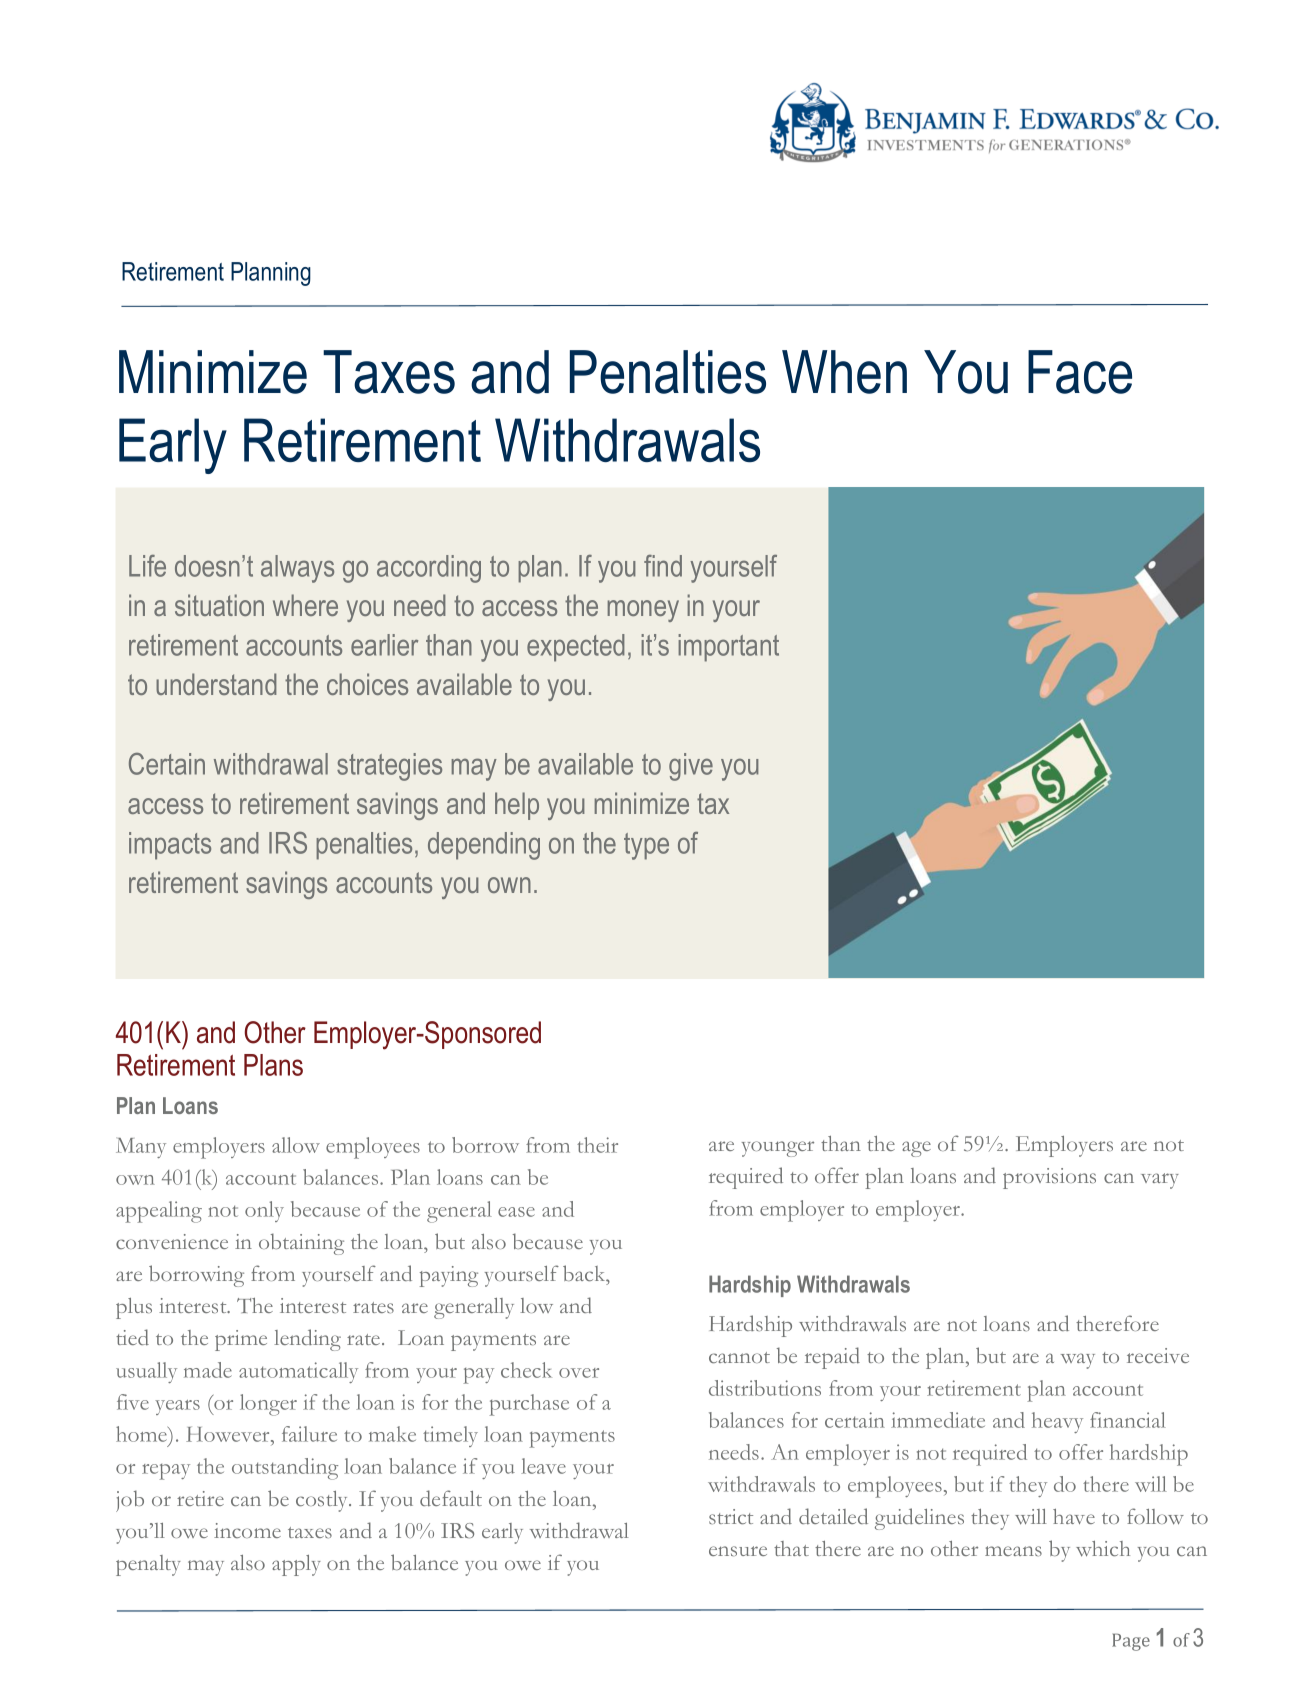  Describe the element at coordinates (241, 1340) in the screenshot. I see `prime` at that location.
